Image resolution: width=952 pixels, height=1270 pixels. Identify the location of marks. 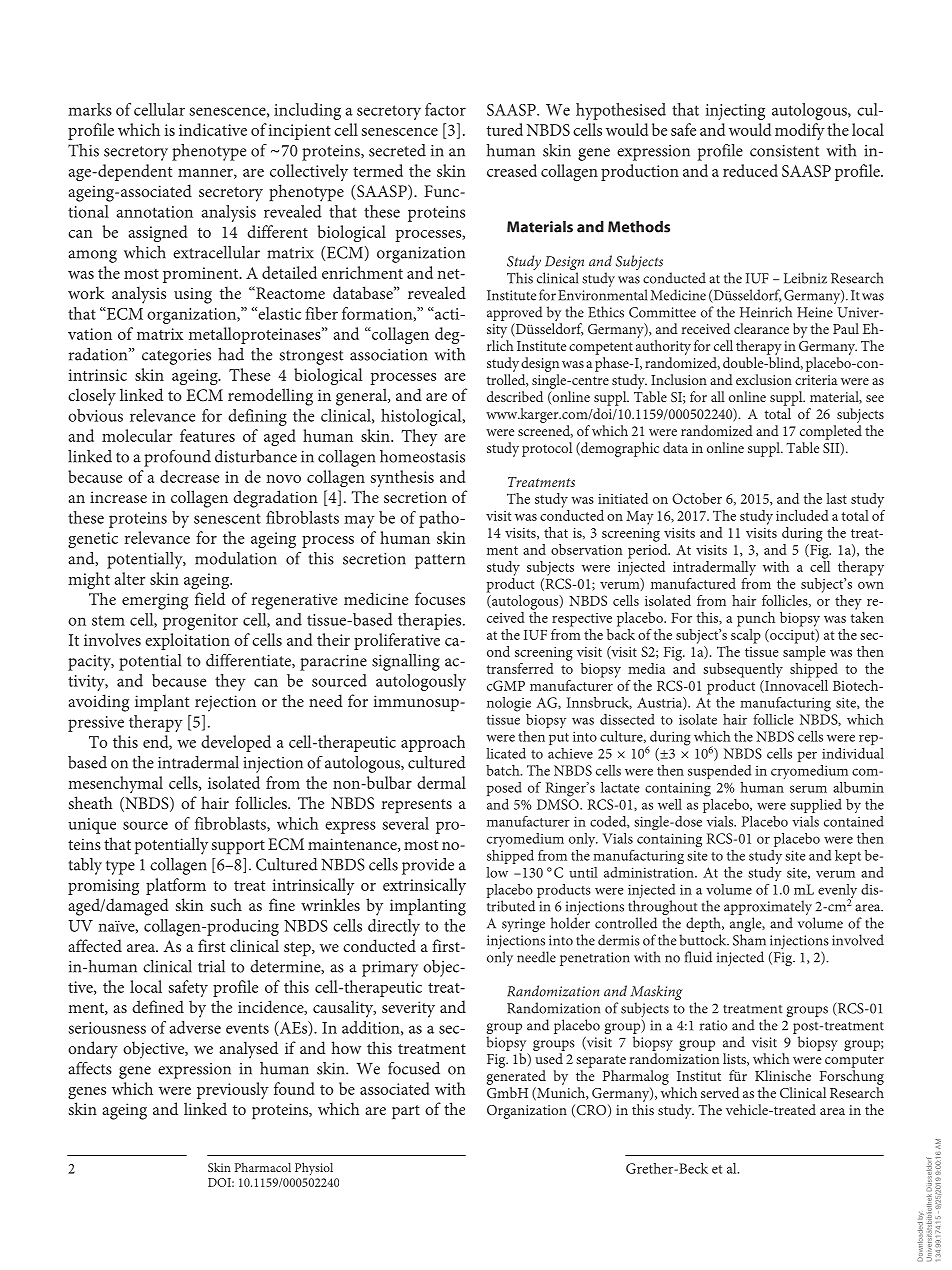
(90, 109).
